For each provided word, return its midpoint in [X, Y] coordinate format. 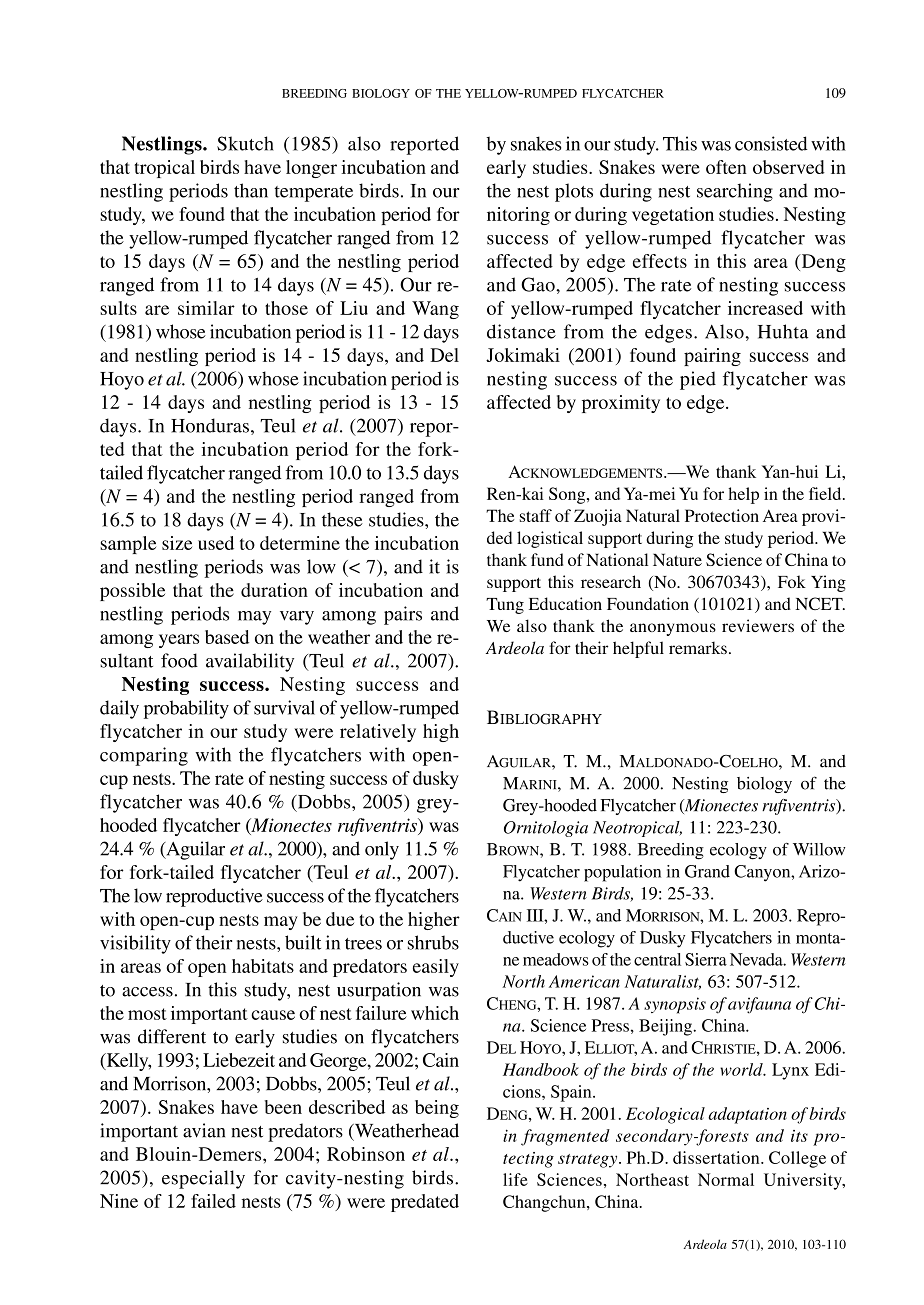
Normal [726, 1179]
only [382, 850]
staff [536, 515]
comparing [144, 756]
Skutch [245, 143]
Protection [722, 515]
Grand [707, 871]
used [216, 543]
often [726, 167]
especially [203, 1179]
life [515, 1179]
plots [574, 192]
